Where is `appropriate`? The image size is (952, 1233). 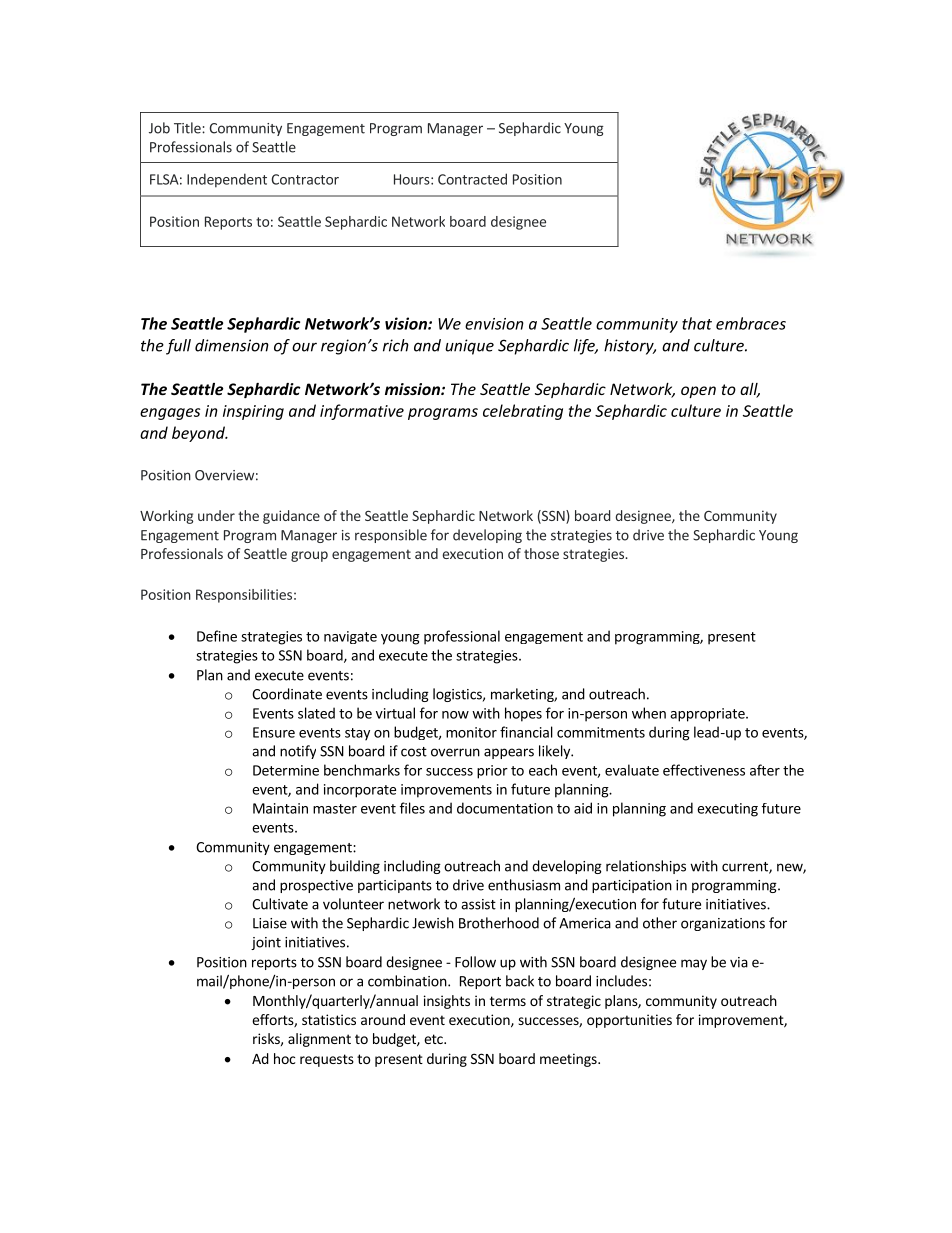
appropriate is located at coordinates (708, 715).
